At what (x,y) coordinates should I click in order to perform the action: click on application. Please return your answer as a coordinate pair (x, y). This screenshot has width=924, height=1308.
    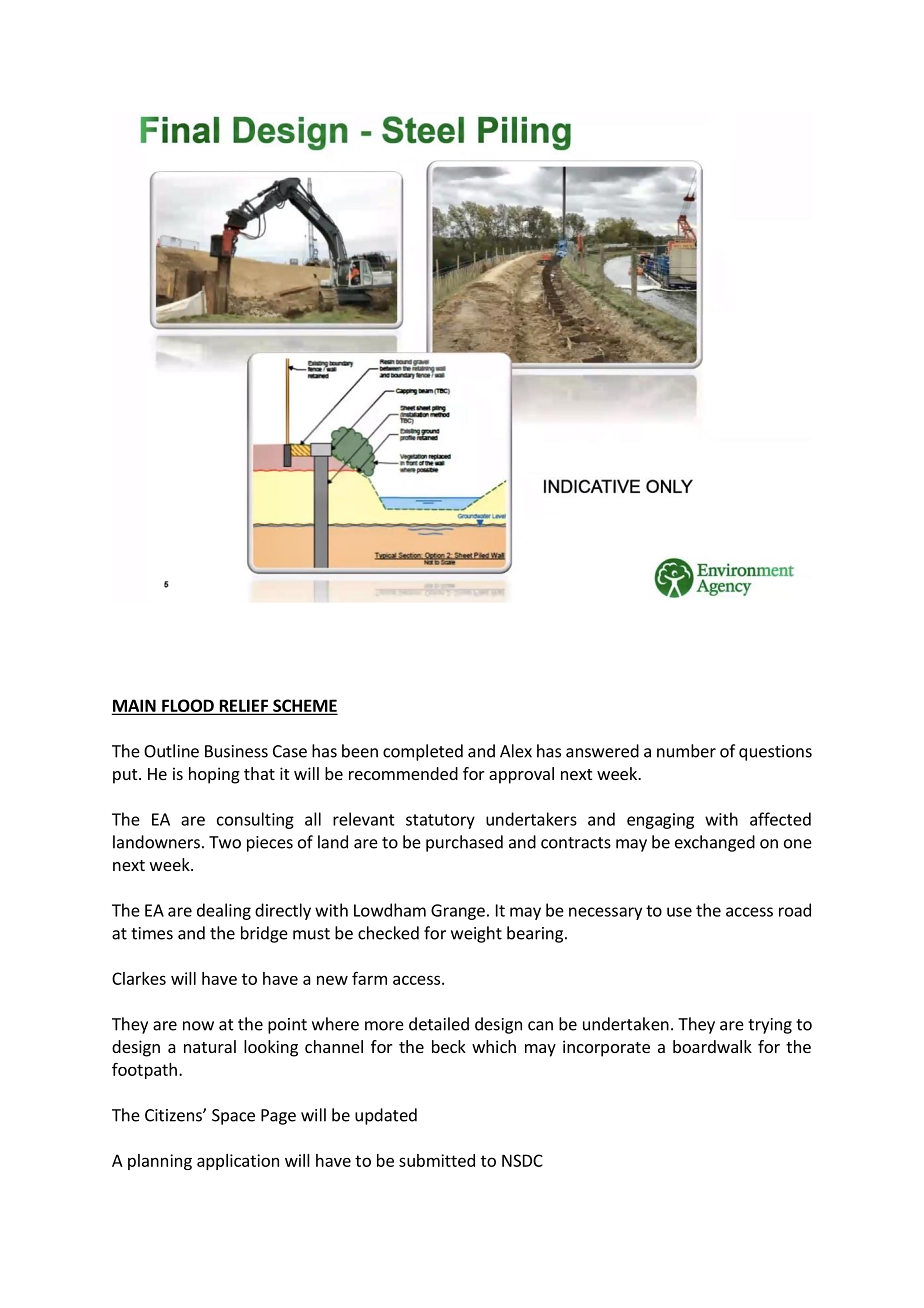
    Looking at the image, I should click on (238, 1162).
